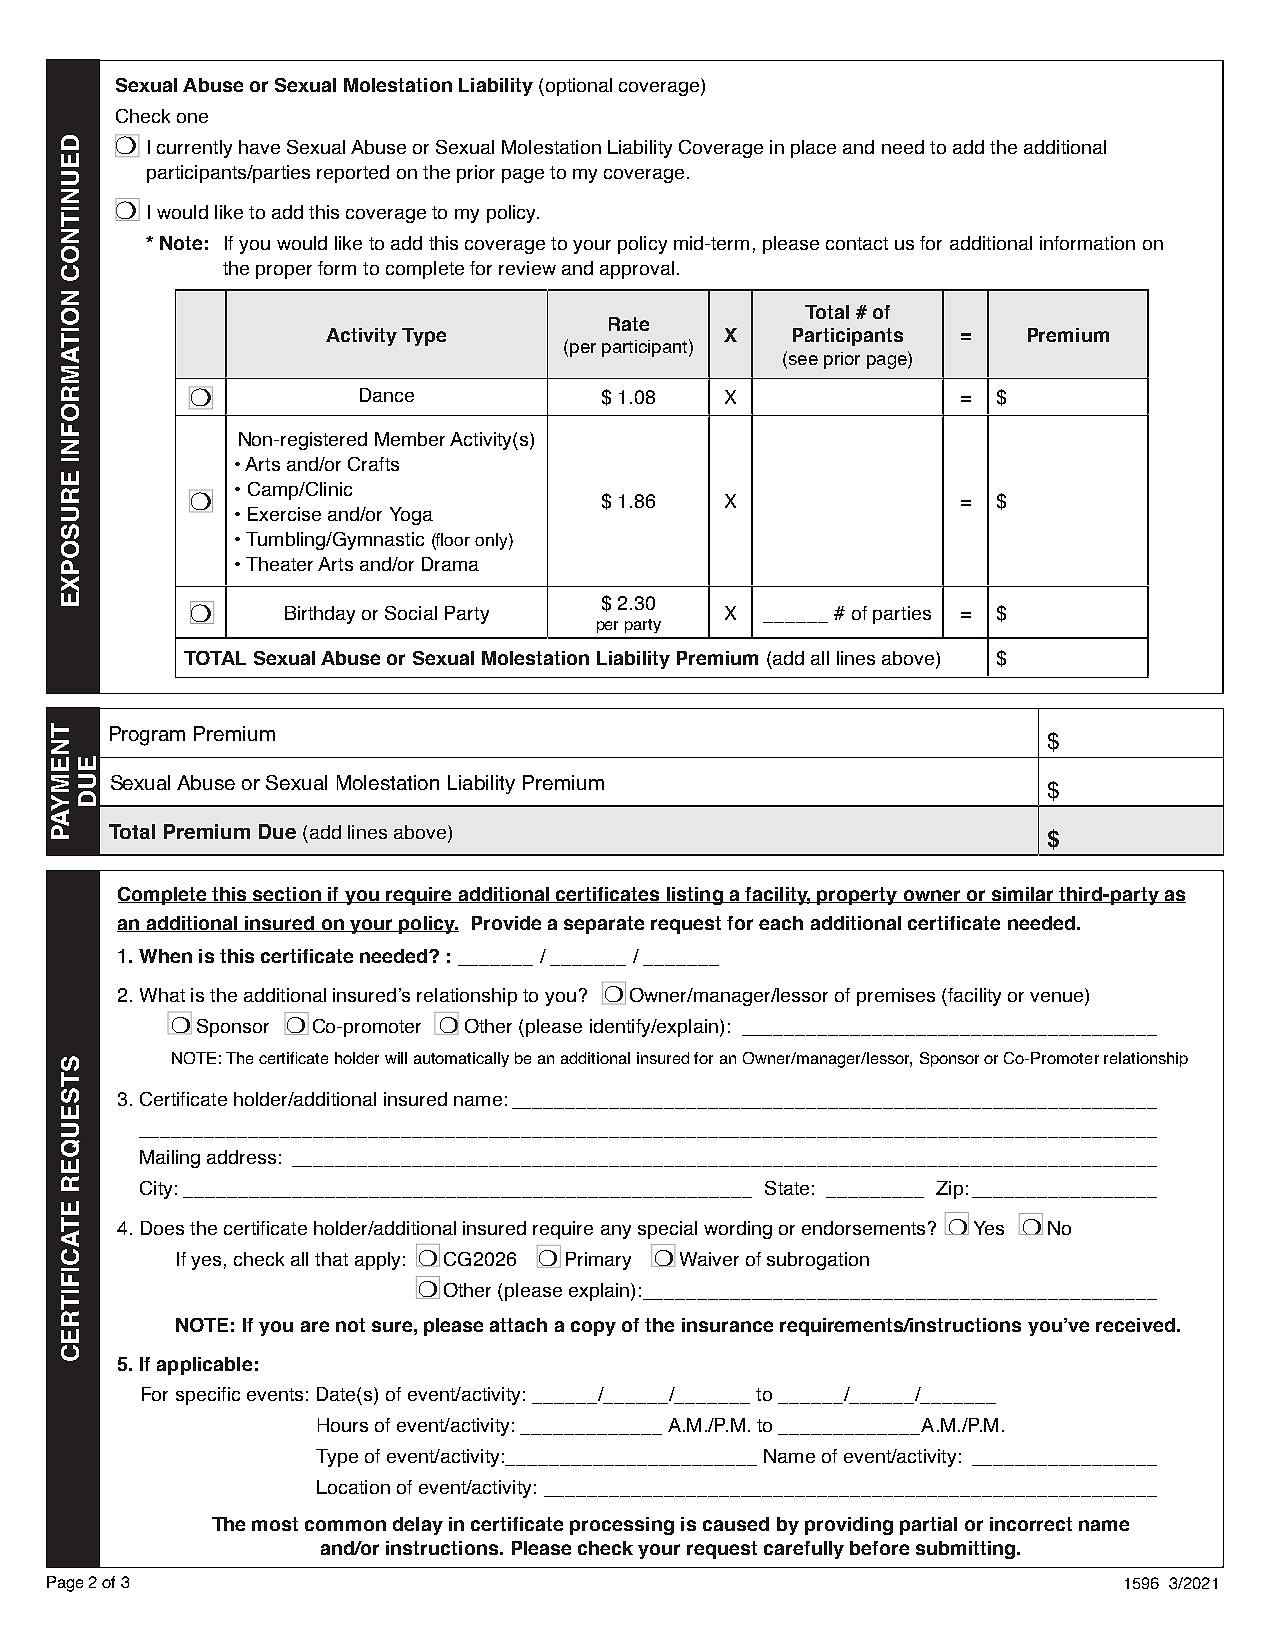 This screenshot has height=1643, width=1269. Describe the element at coordinates (577, 87) in the screenshot. I see `optional` at that location.
